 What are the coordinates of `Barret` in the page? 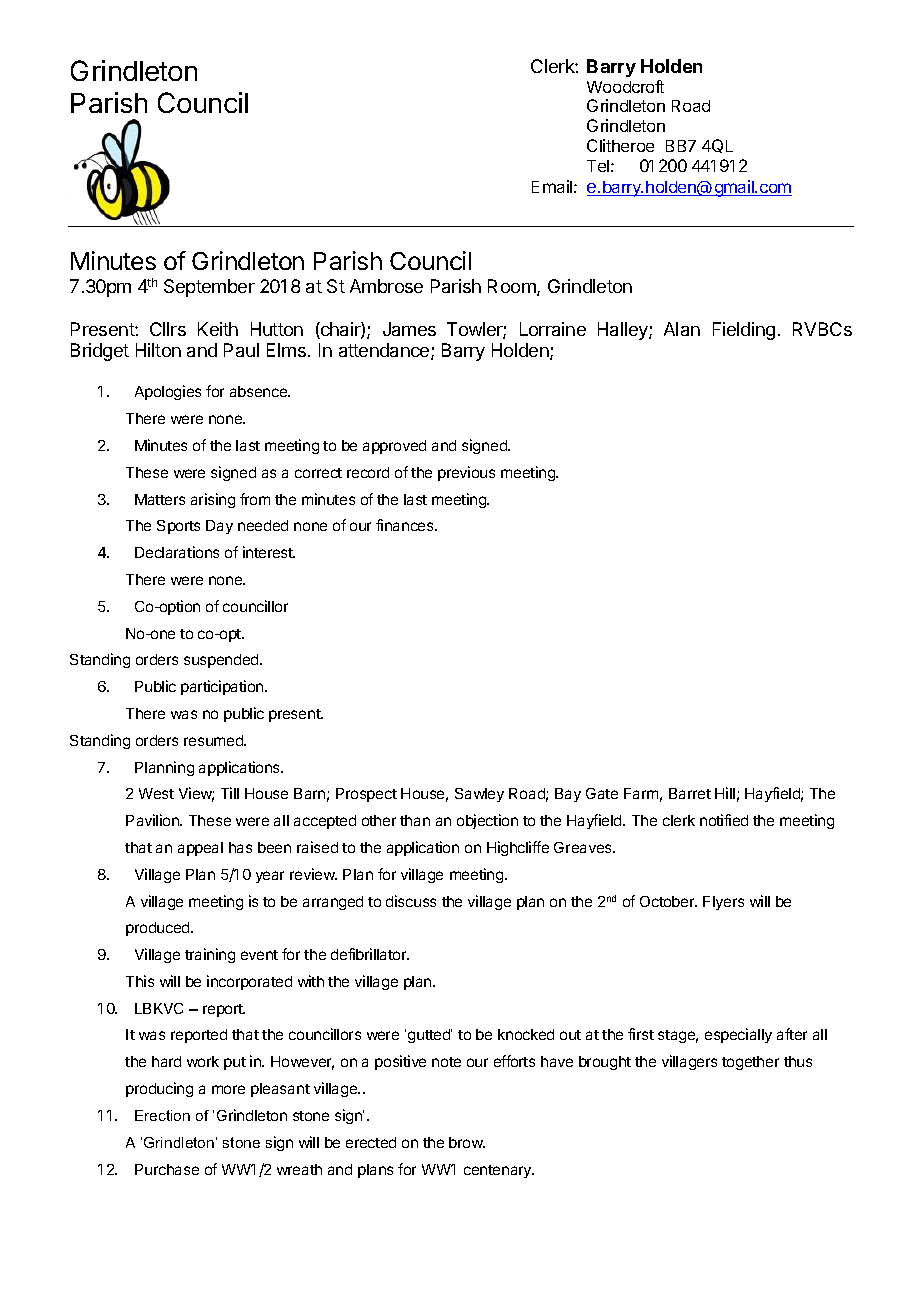 It's located at (690, 793).
